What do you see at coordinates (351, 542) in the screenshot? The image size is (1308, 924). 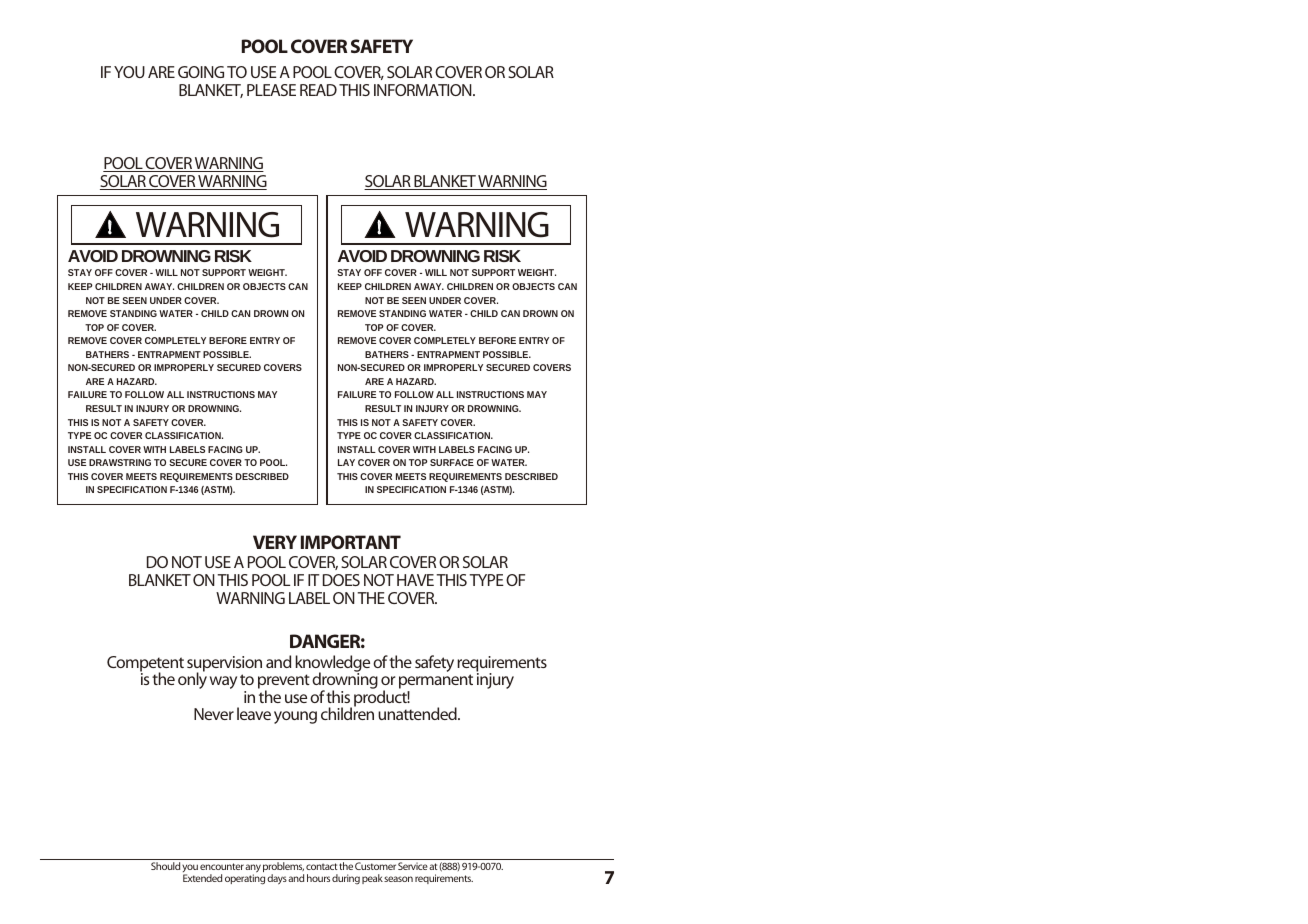 I see `IMPORTANT` at bounding box center [351, 542].
